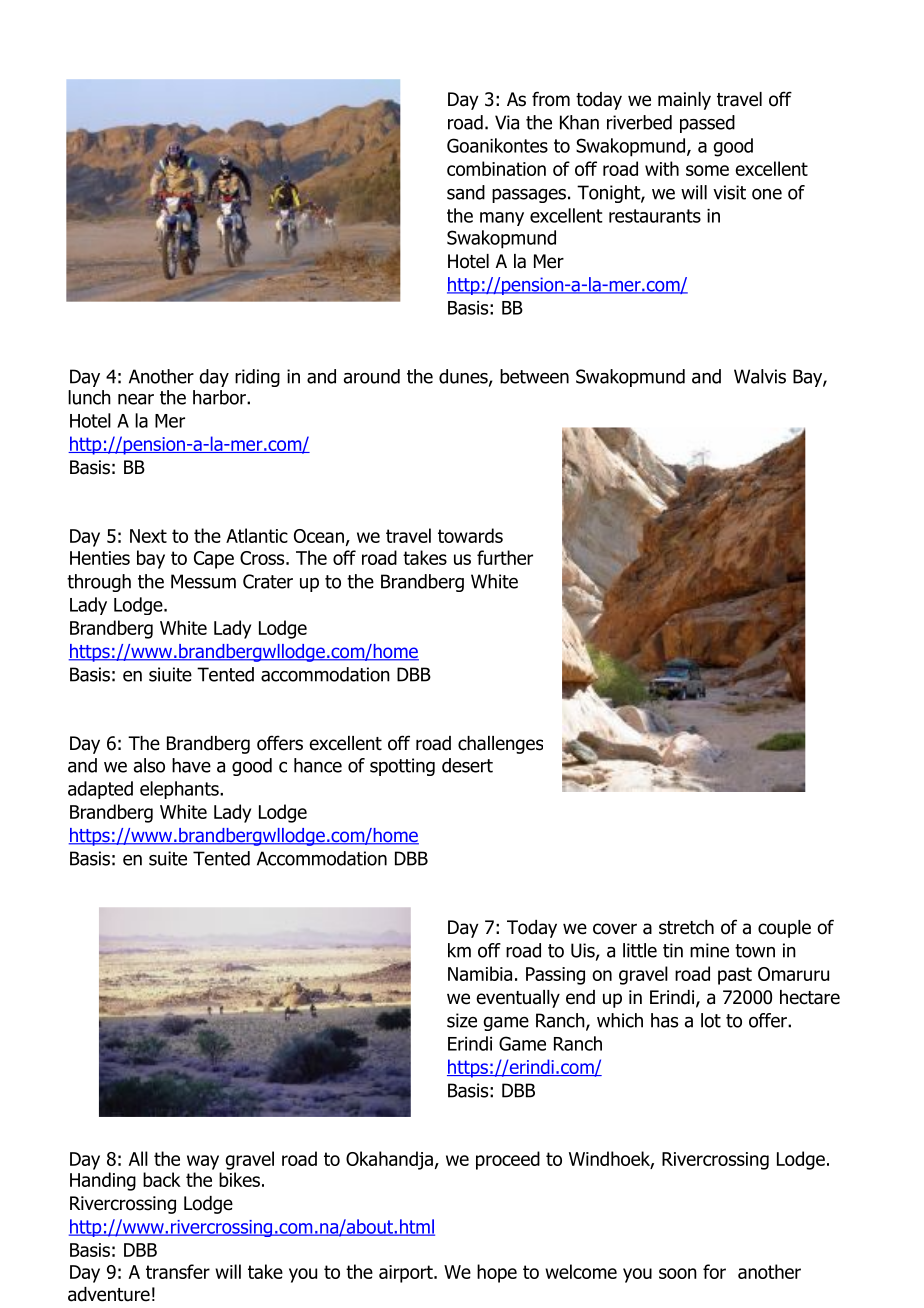 This image has height=1308, width=924. I want to click on Via, so click(507, 122).
